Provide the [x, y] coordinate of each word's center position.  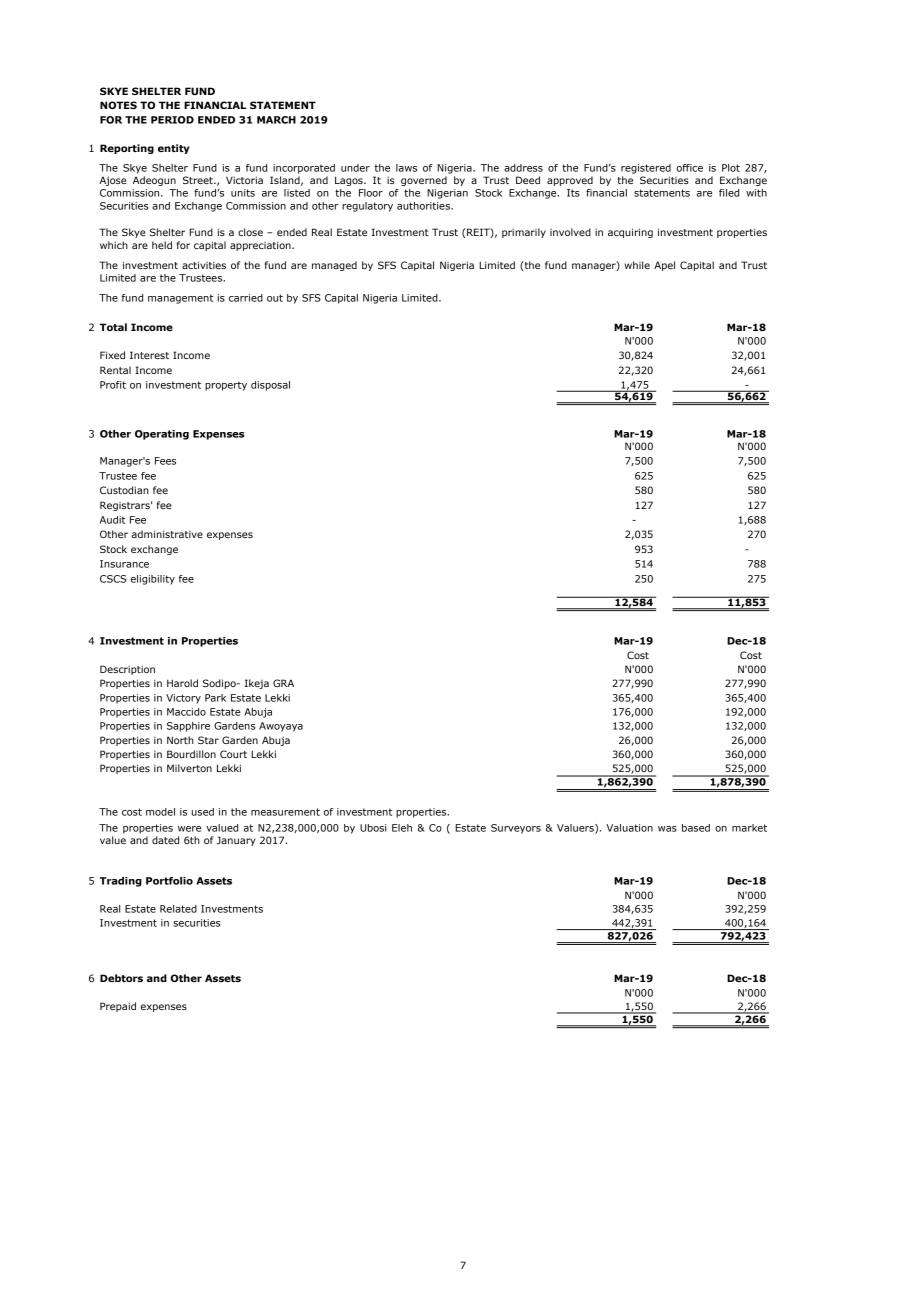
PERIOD [172, 120]
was [667, 829]
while [637, 265]
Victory [183, 699]
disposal [270, 386]
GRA [283, 683]
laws [406, 168]
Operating [162, 435]
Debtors [121, 978]
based [696, 828]
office [690, 168]
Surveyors [516, 829]
